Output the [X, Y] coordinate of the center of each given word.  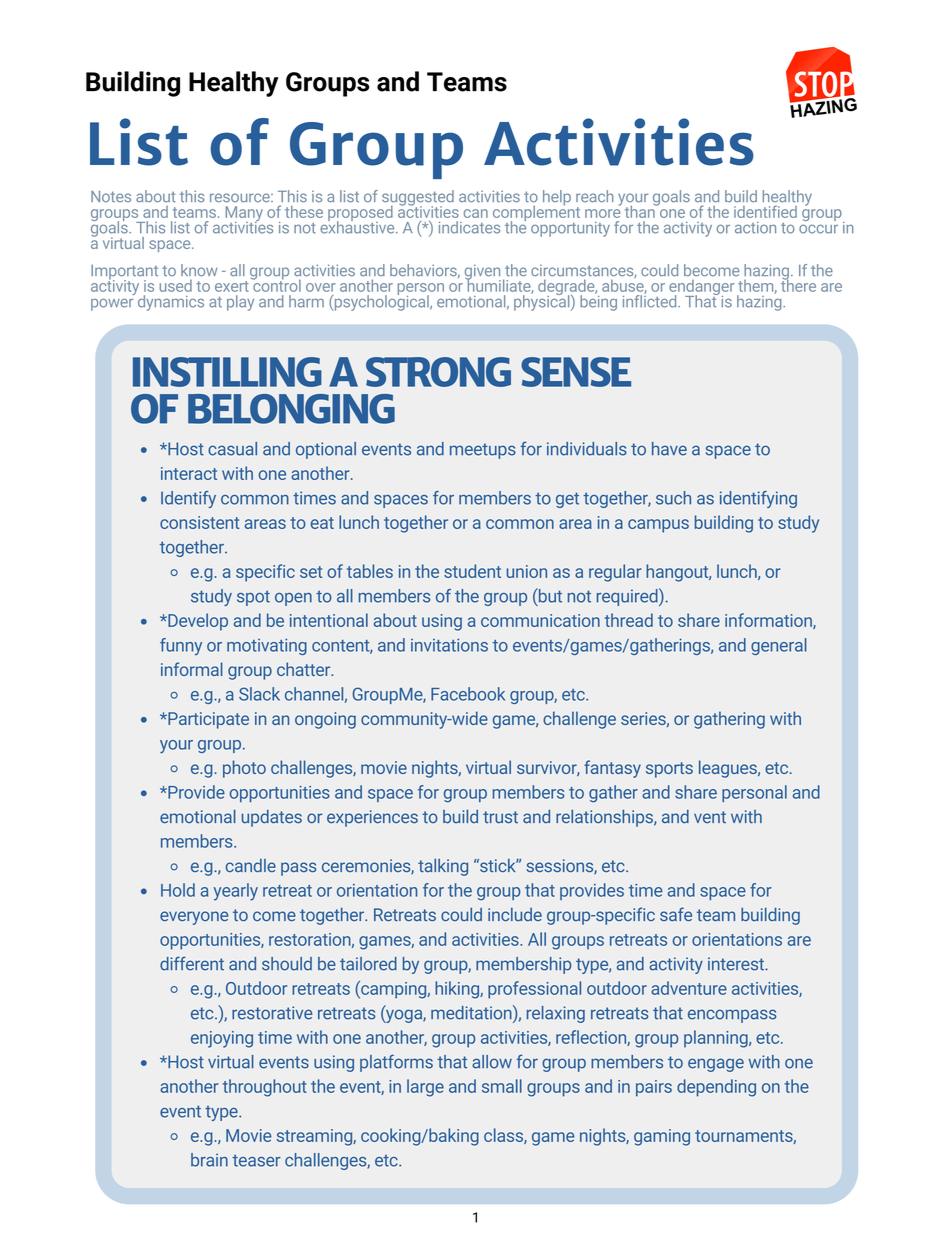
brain [209, 1160]
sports [669, 770]
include [515, 914]
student [472, 571]
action [755, 228]
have [669, 449]
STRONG [438, 372]
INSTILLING [227, 372]
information [769, 621]
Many [244, 215]
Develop [197, 622]
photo [244, 769]
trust [500, 817]
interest [737, 964]
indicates [469, 227]
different [192, 963]
